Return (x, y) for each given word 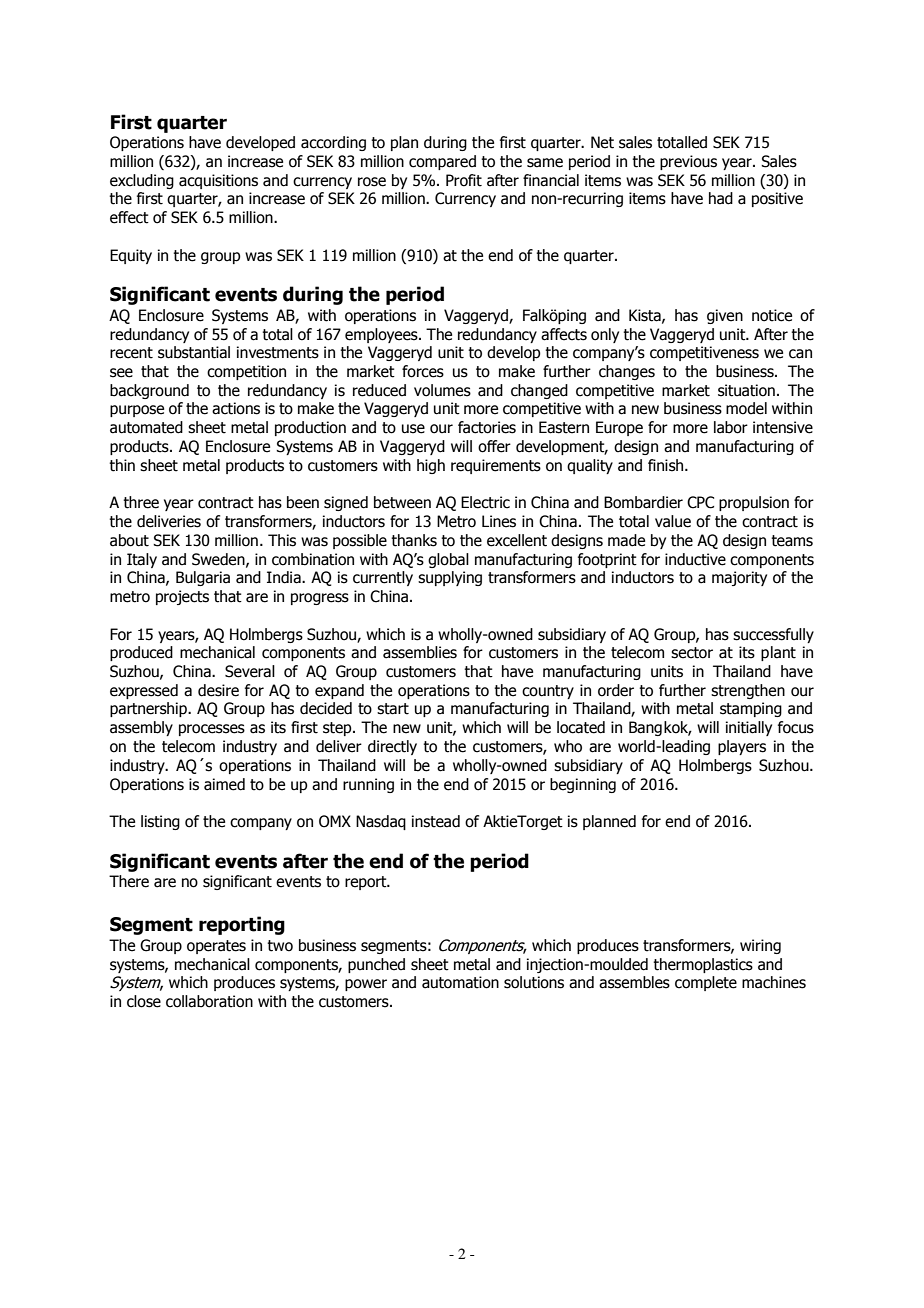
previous (688, 162)
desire (218, 690)
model (746, 408)
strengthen (748, 691)
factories (487, 427)
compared (442, 162)
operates (216, 947)
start (393, 709)
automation (460, 982)
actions (236, 408)
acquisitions (218, 181)
